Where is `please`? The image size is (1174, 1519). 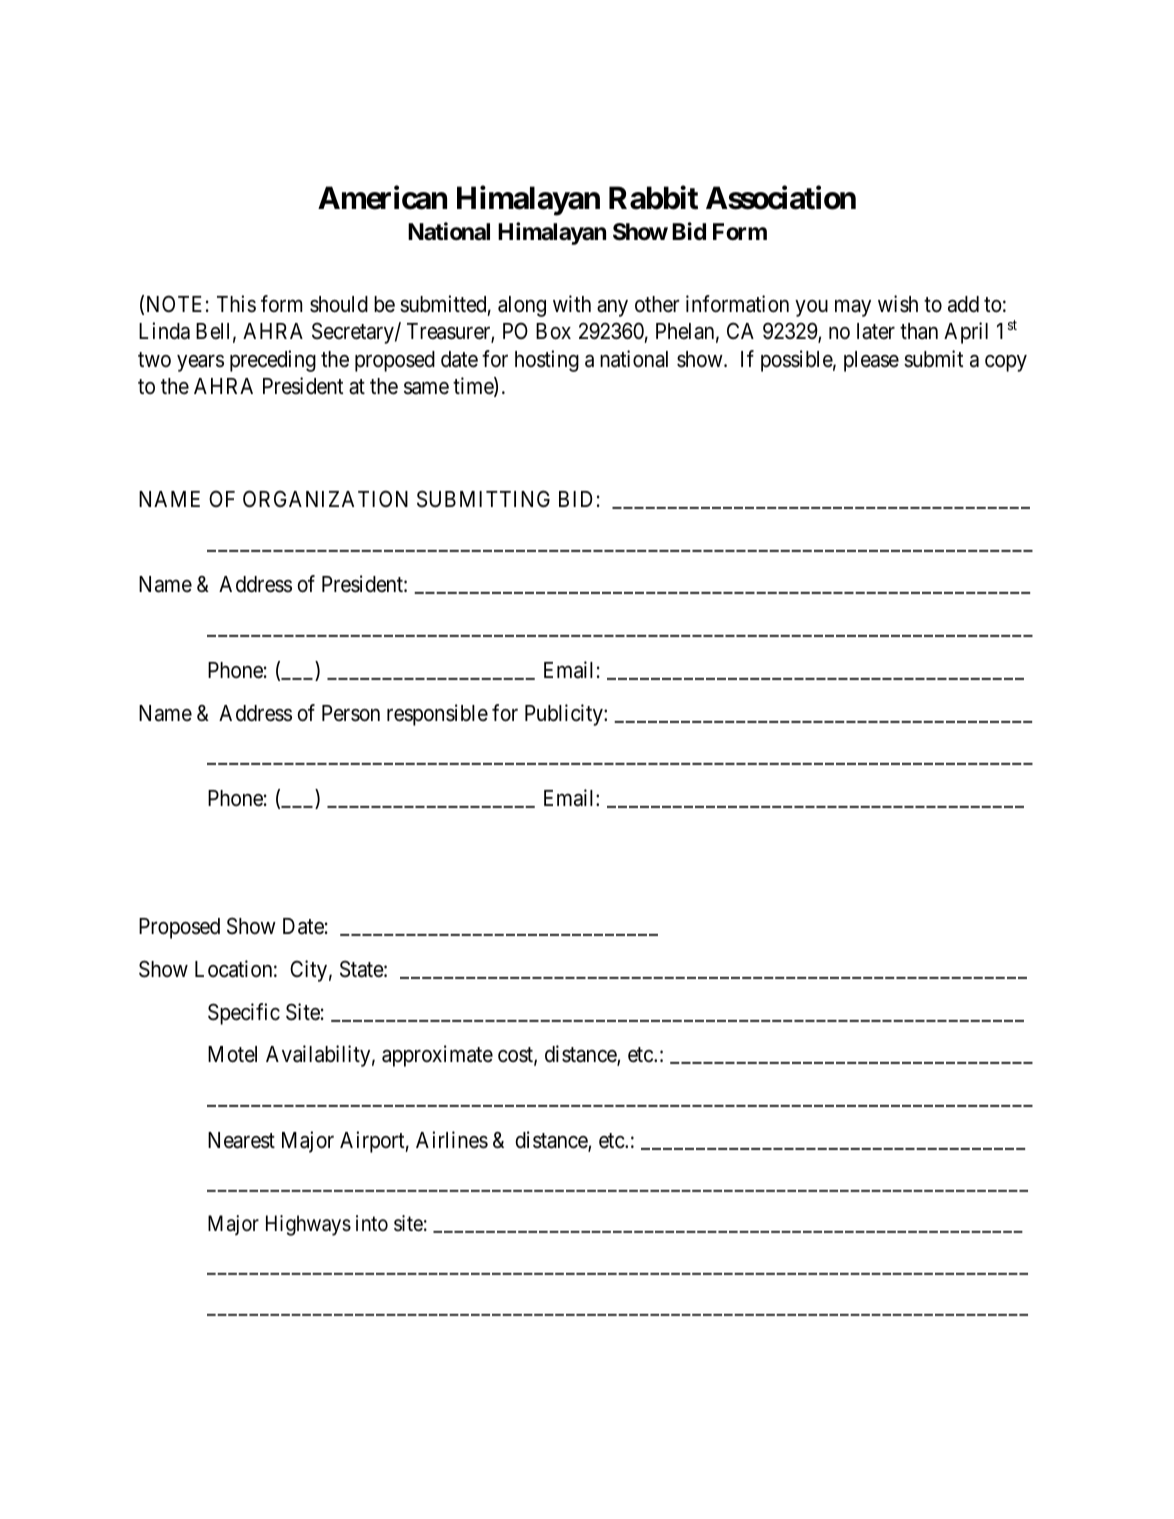
please is located at coordinates (871, 361).
